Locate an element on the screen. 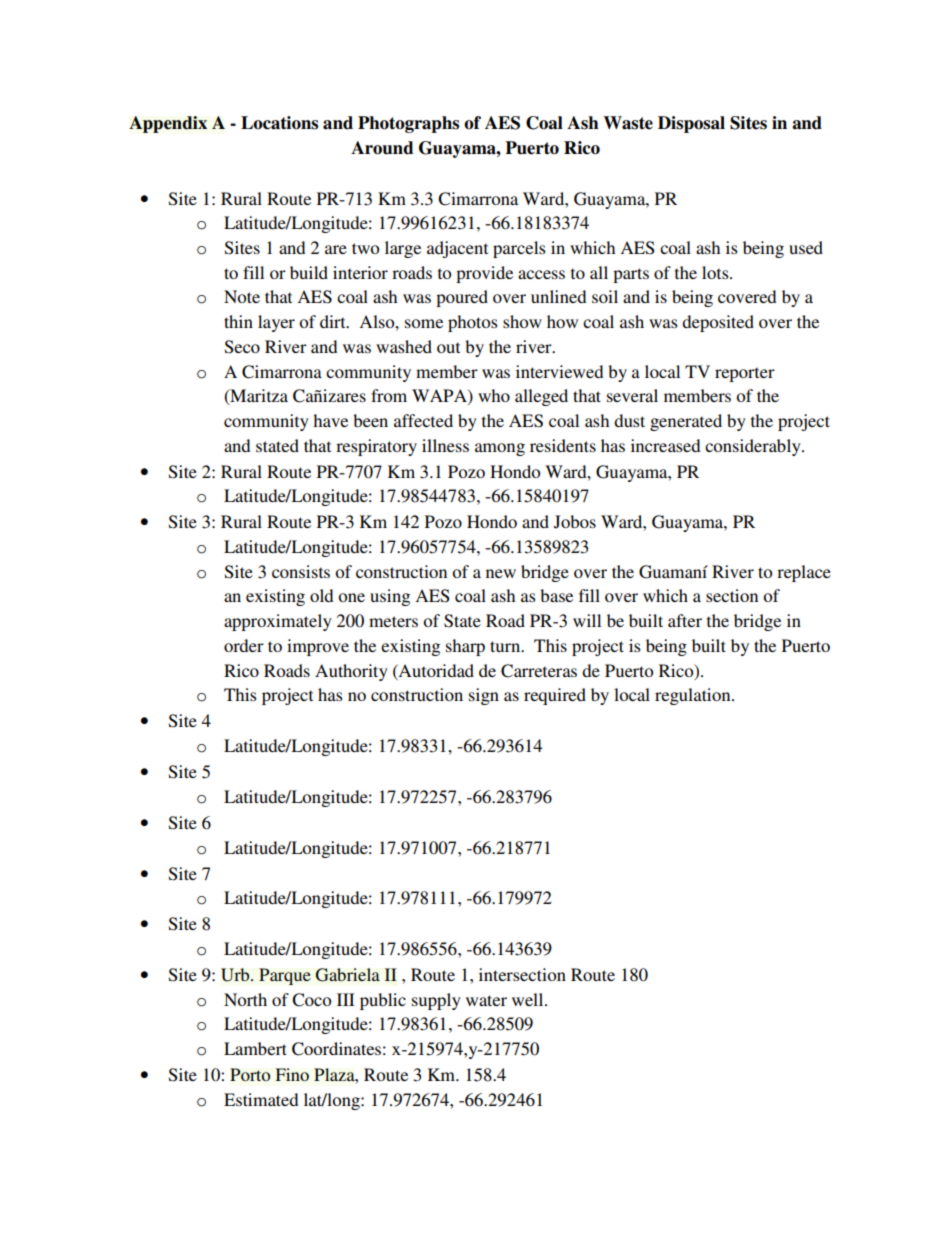 The image size is (952, 1233). Locations is located at coordinates (279, 123).
